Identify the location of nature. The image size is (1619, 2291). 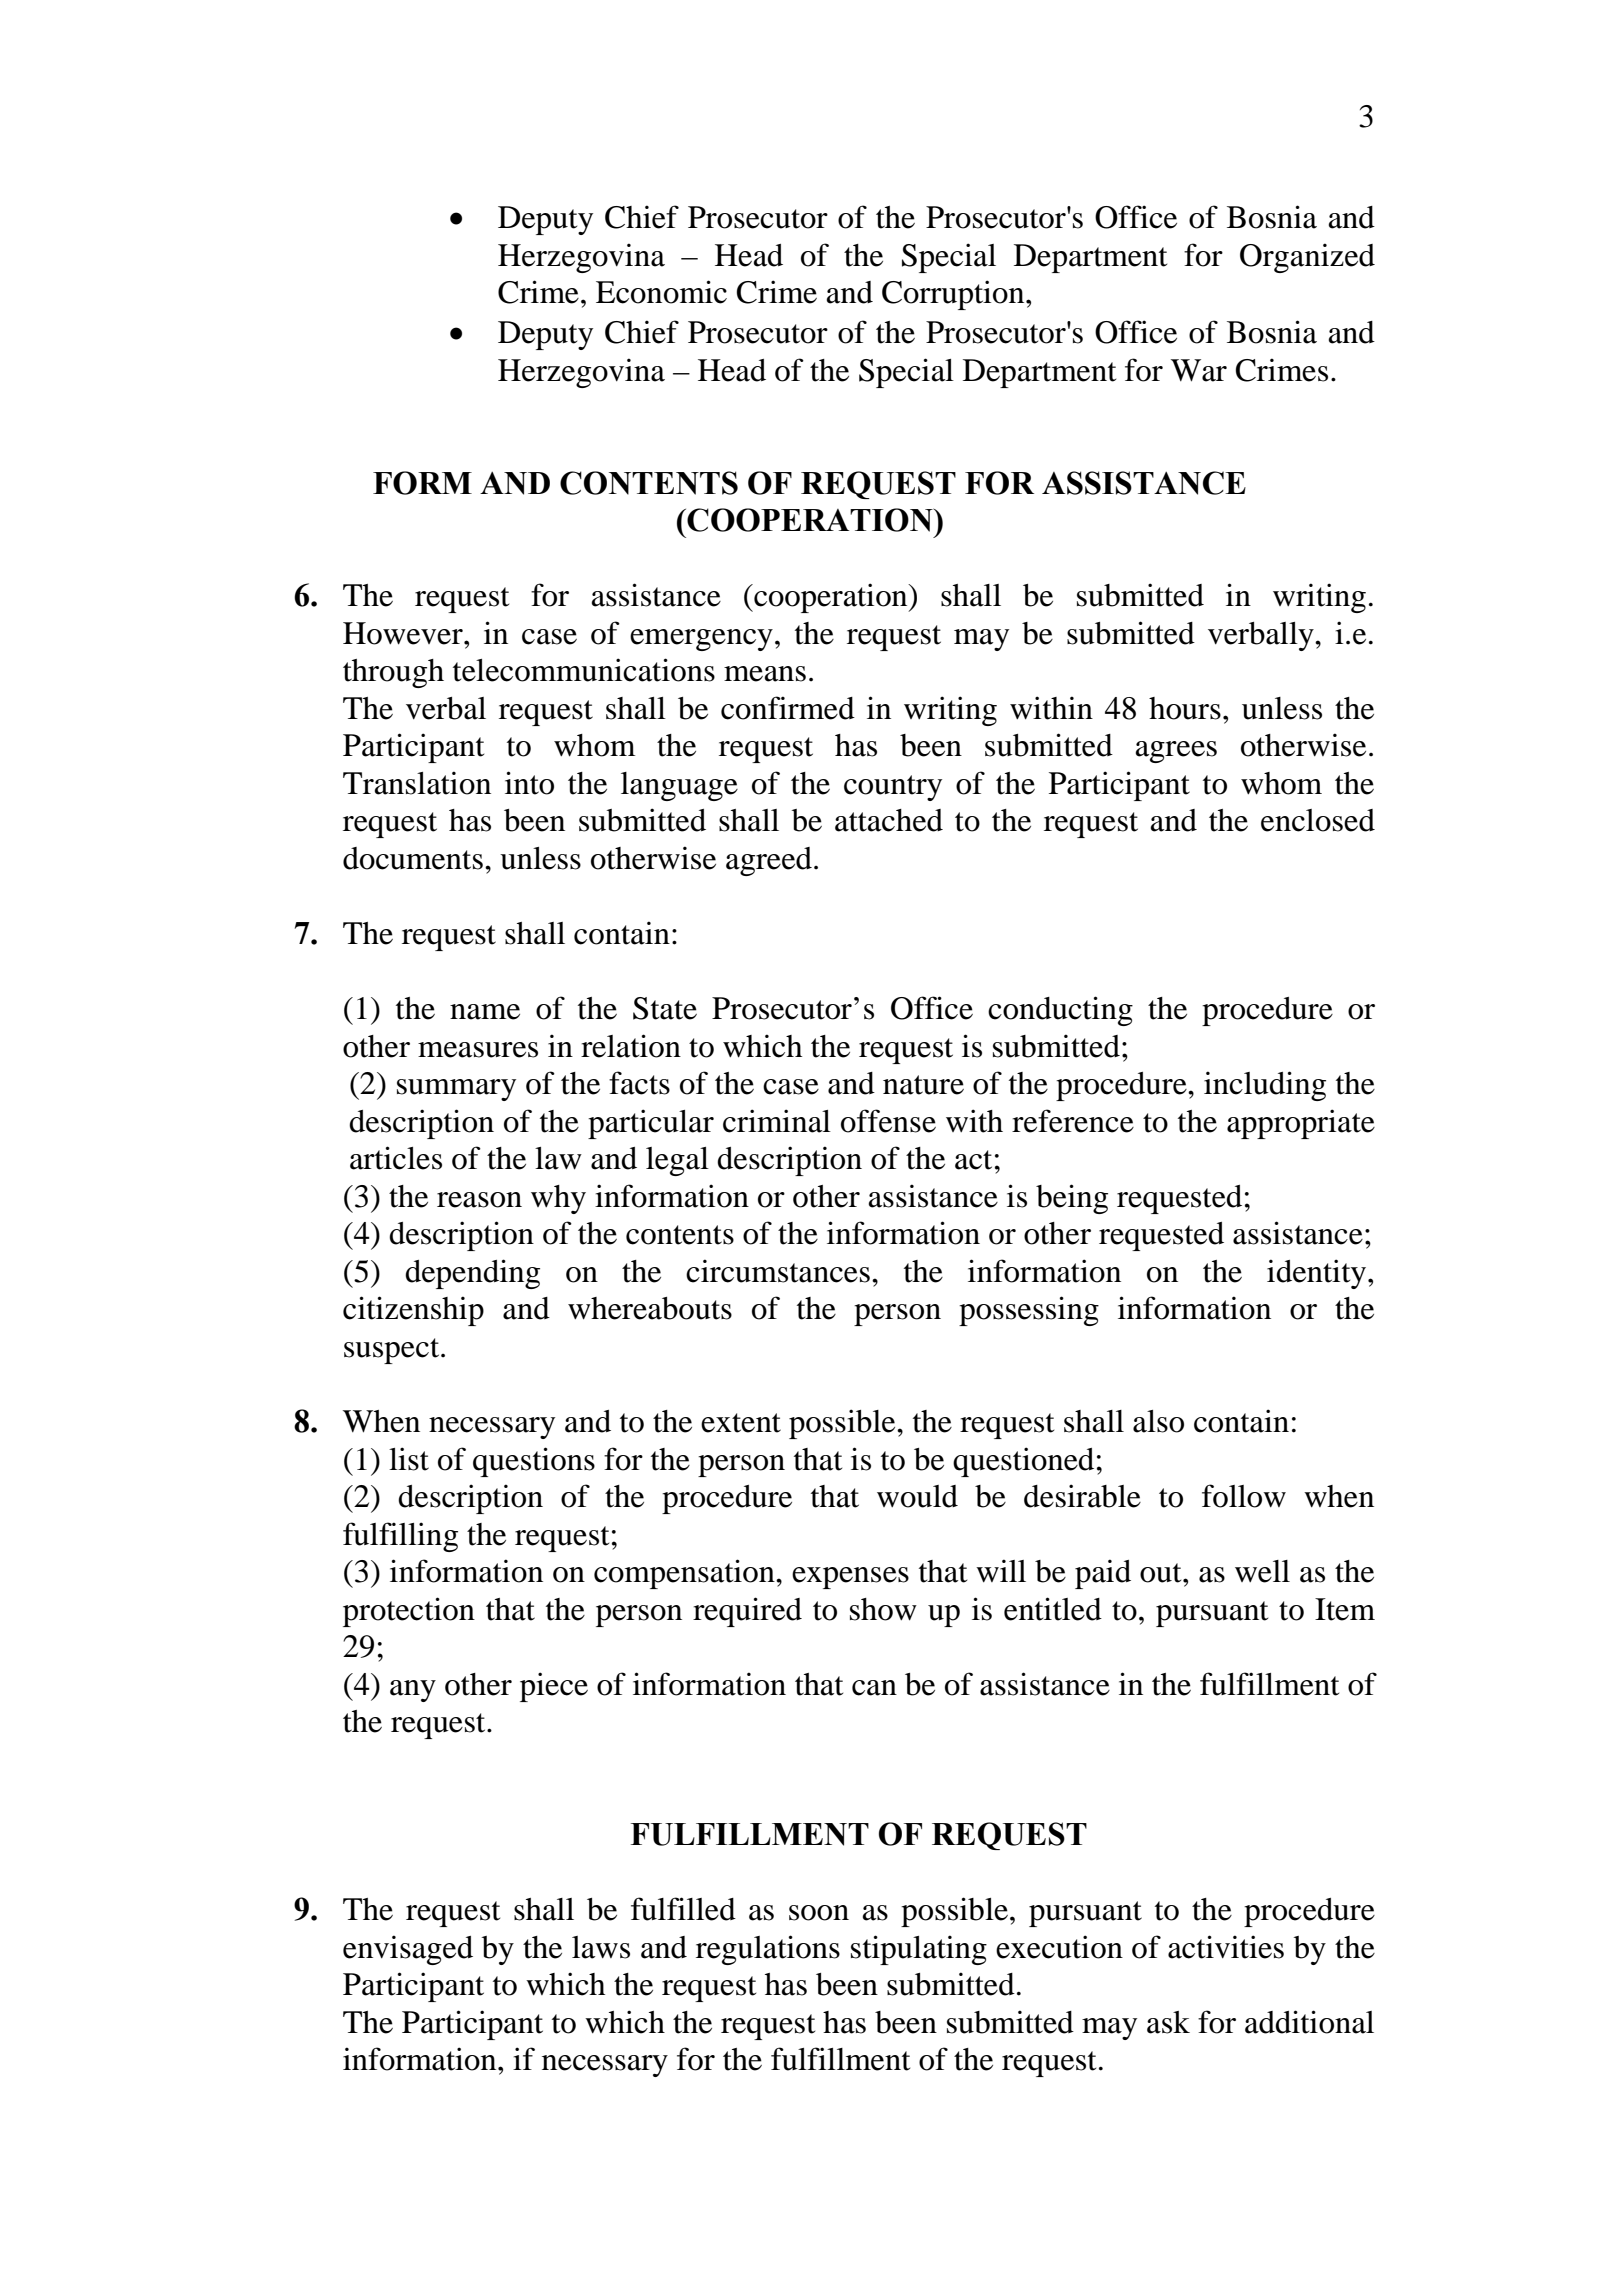
(923, 1085).
